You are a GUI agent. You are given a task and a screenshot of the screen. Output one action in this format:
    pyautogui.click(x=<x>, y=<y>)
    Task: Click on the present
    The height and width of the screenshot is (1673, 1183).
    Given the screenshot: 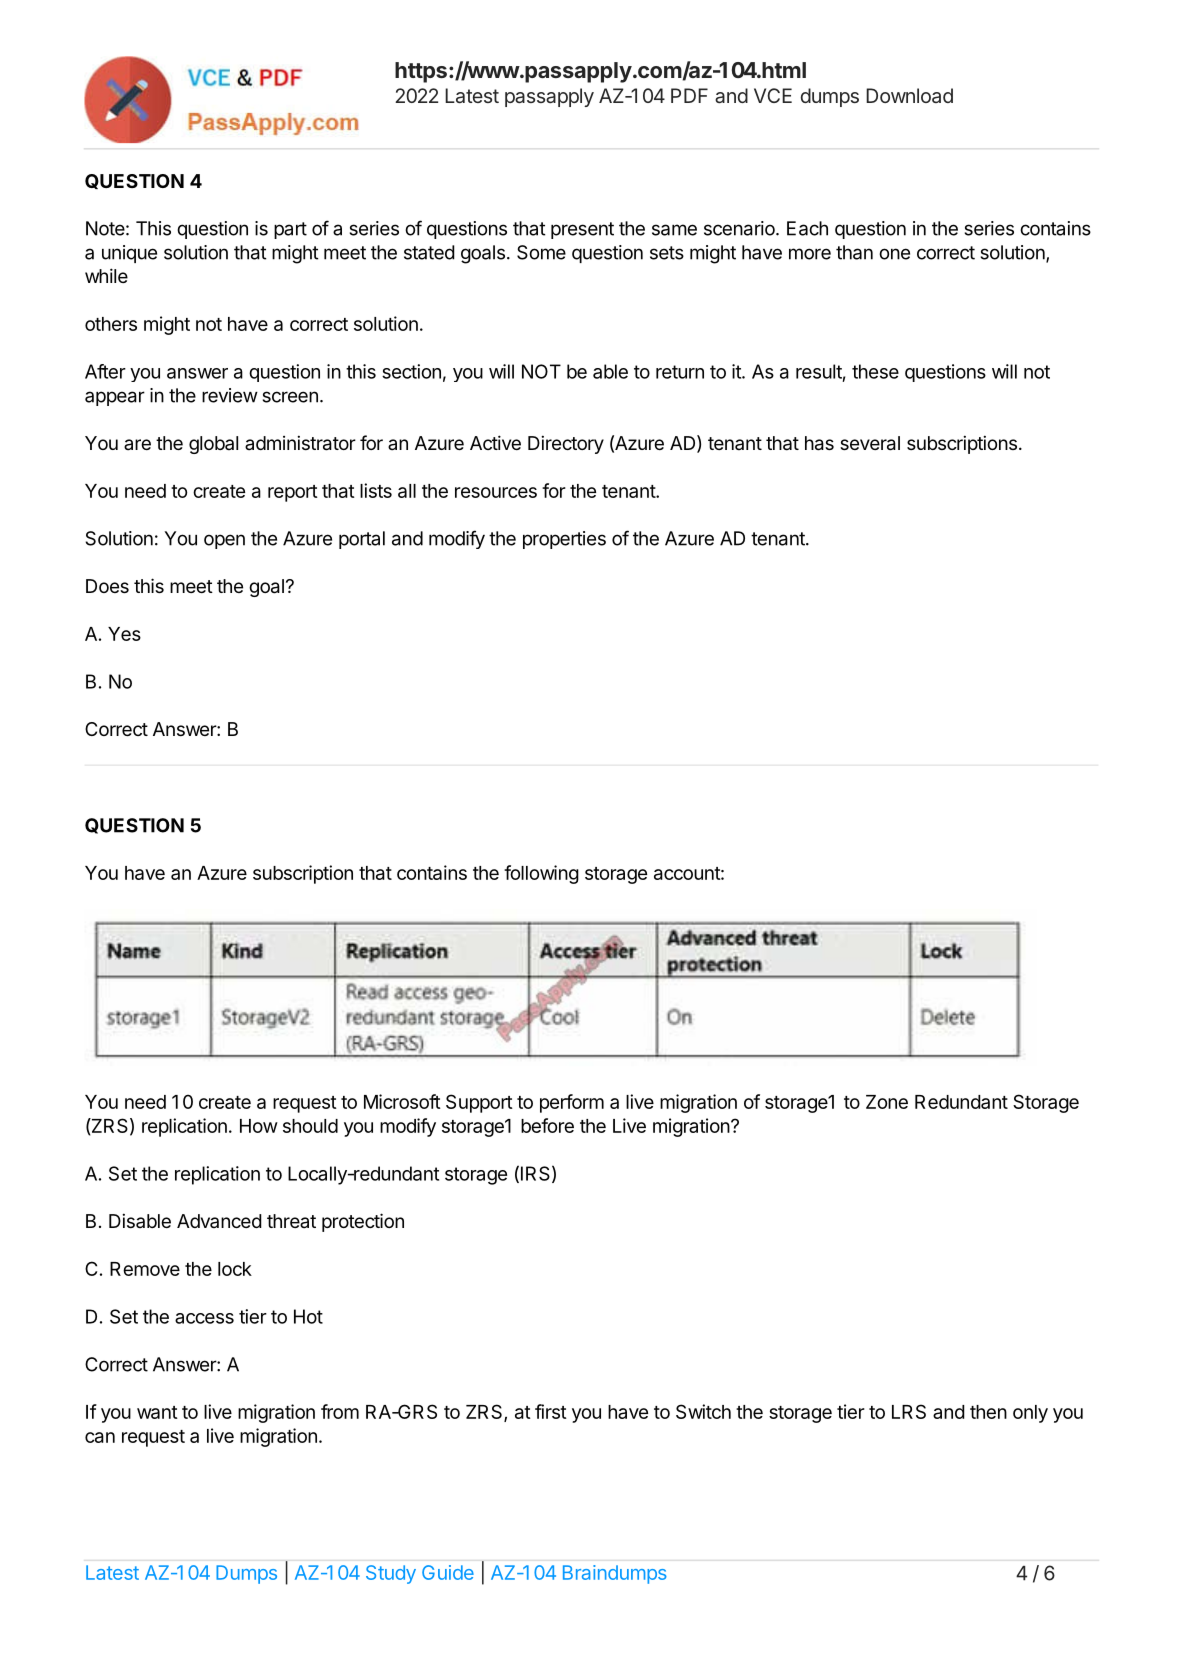 What is the action you would take?
    pyautogui.click(x=582, y=230)
